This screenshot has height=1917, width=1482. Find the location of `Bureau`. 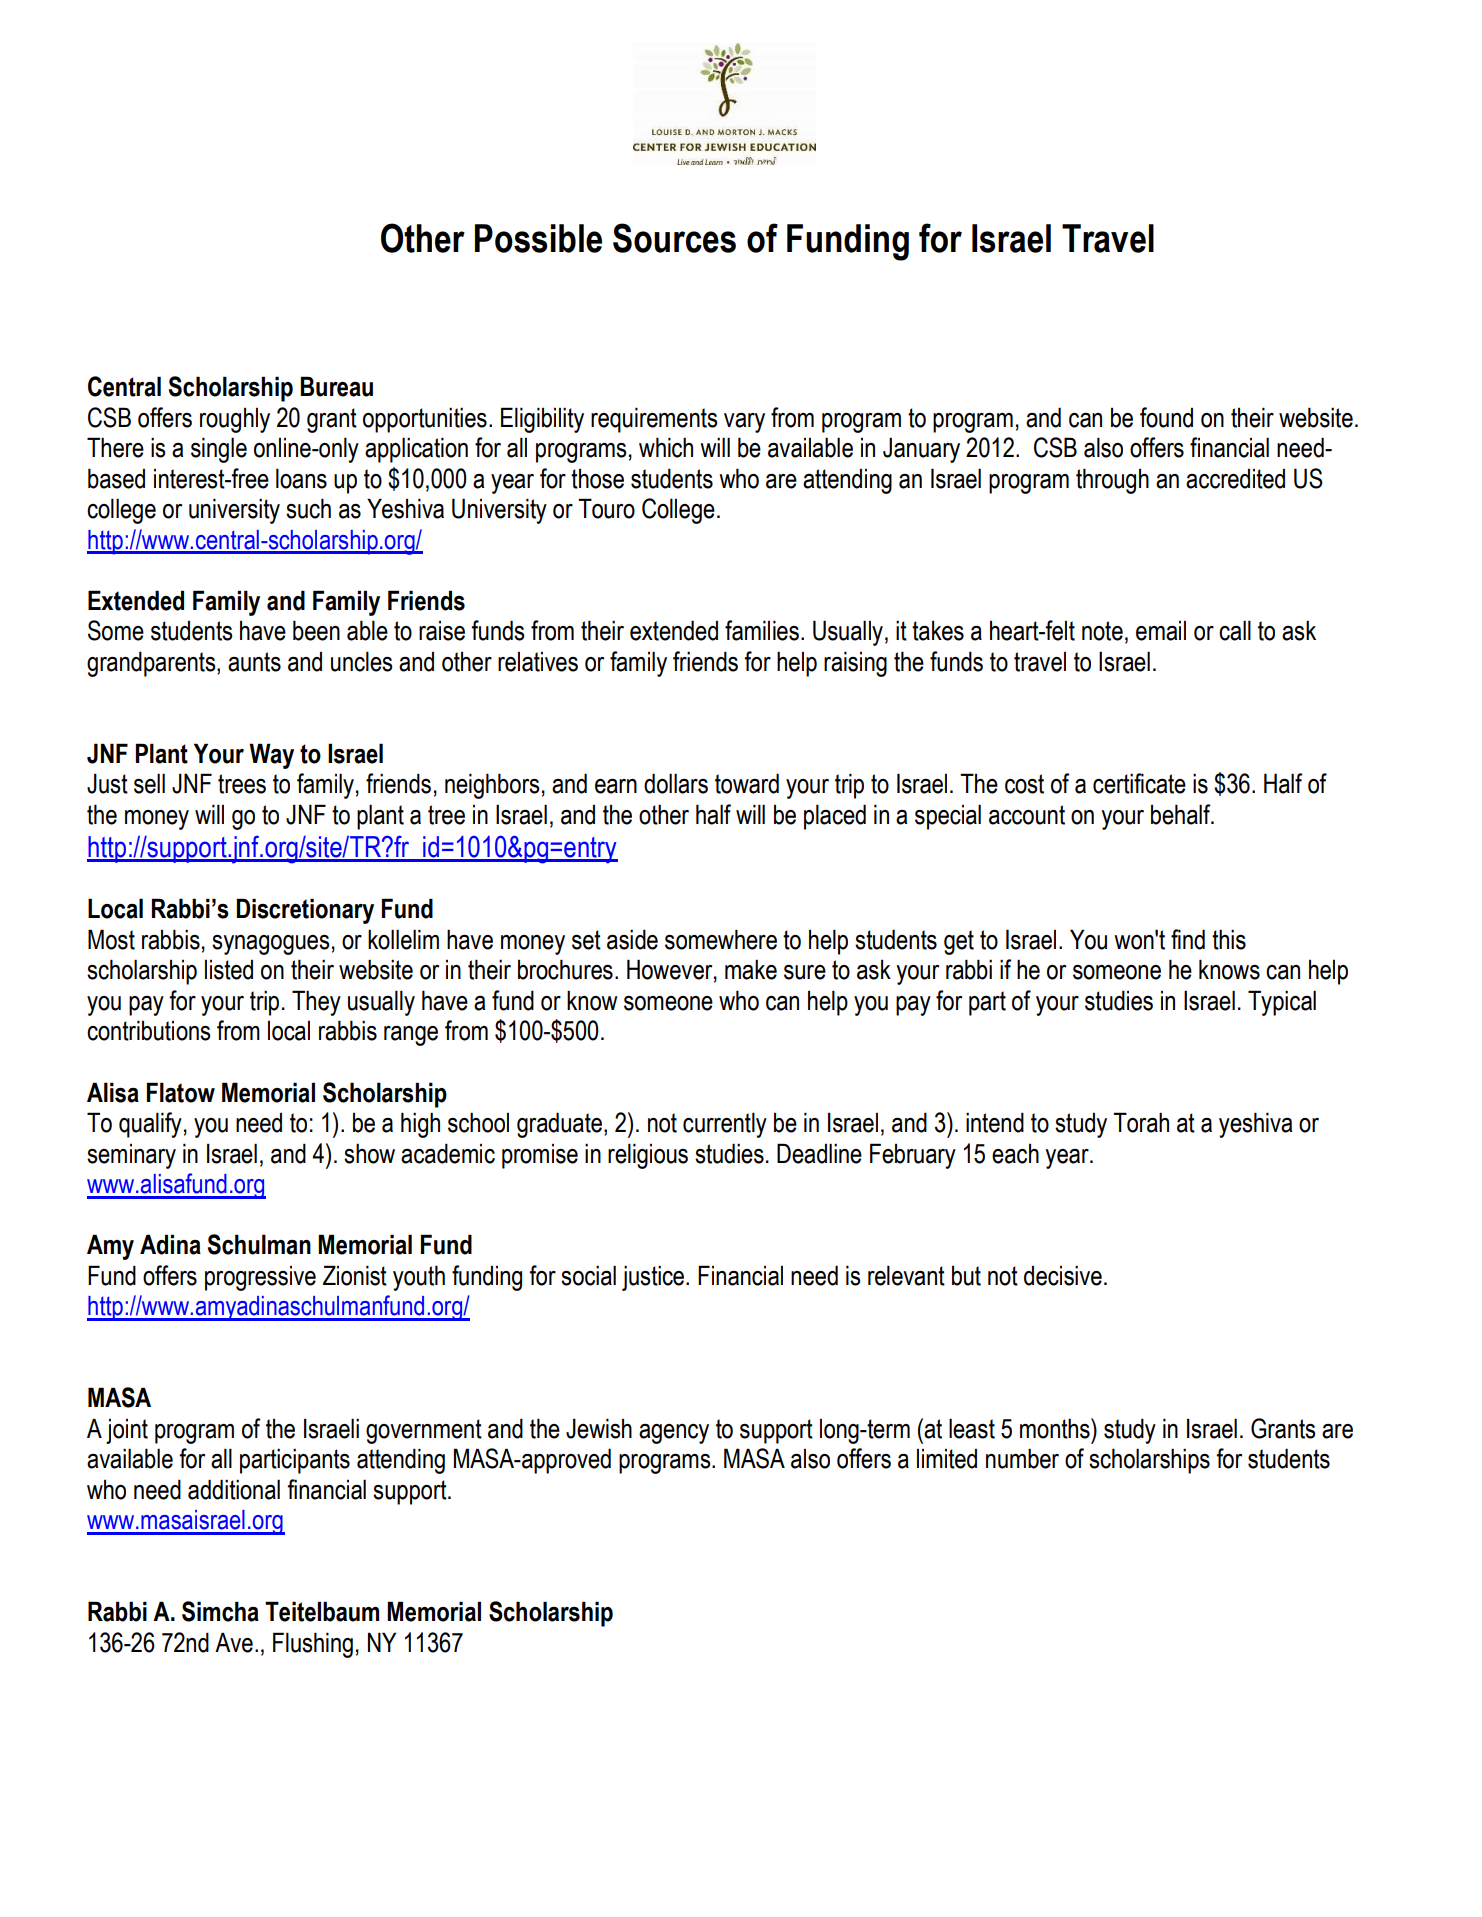

Bureau is located at coordinates (337, 386).
